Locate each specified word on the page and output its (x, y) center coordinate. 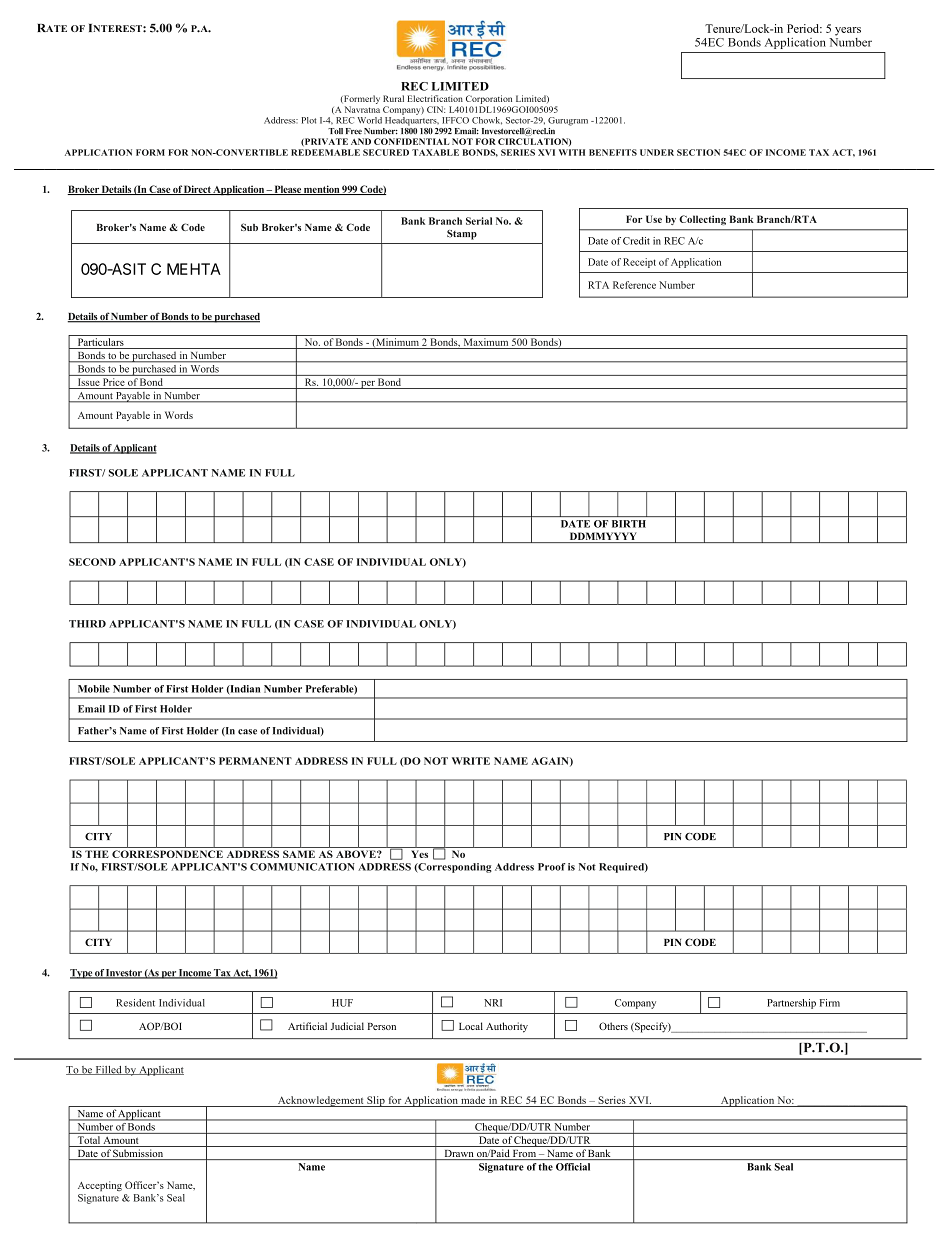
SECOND (92, 562)
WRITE (471, 761)
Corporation (489, 99)
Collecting (702, 220)
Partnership (791, 1004)
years (848, 31)
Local (471, 1026)
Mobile (94, 689)
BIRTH (629, 524)
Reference (634, 285)
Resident (135, 1003)
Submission (139, 1154)
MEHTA (194, 269)
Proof (551, 867)
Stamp (462, 235)
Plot (309, 120)
